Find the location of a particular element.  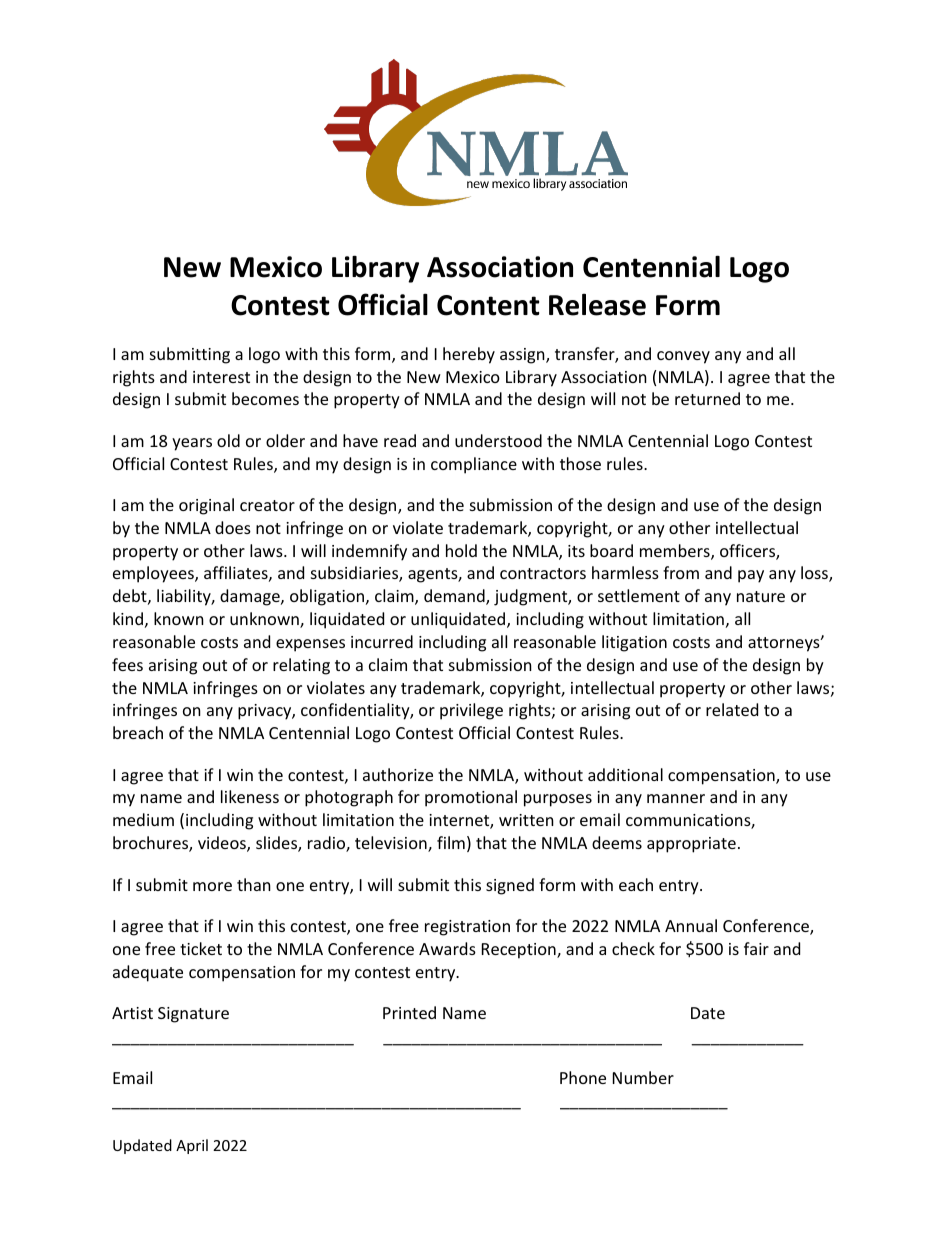

convey is located at coordinates (683, 357).
